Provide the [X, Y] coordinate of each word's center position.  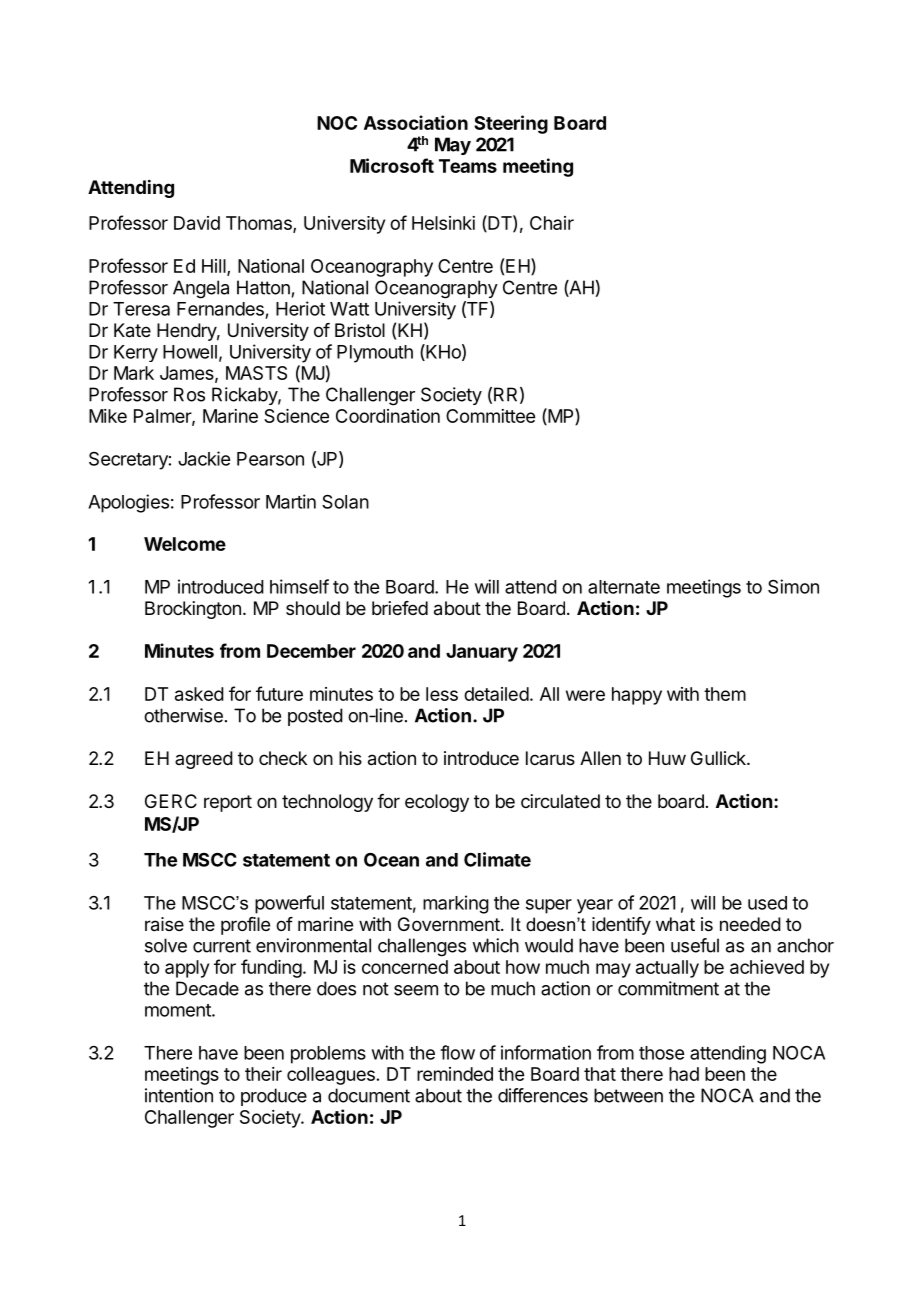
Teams [468, 166]
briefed [400, 608]
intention [179, 1095]
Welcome [185, 544]
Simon [793, 586]
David [197, 223]
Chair [552, 223]
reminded [455, 1074]
